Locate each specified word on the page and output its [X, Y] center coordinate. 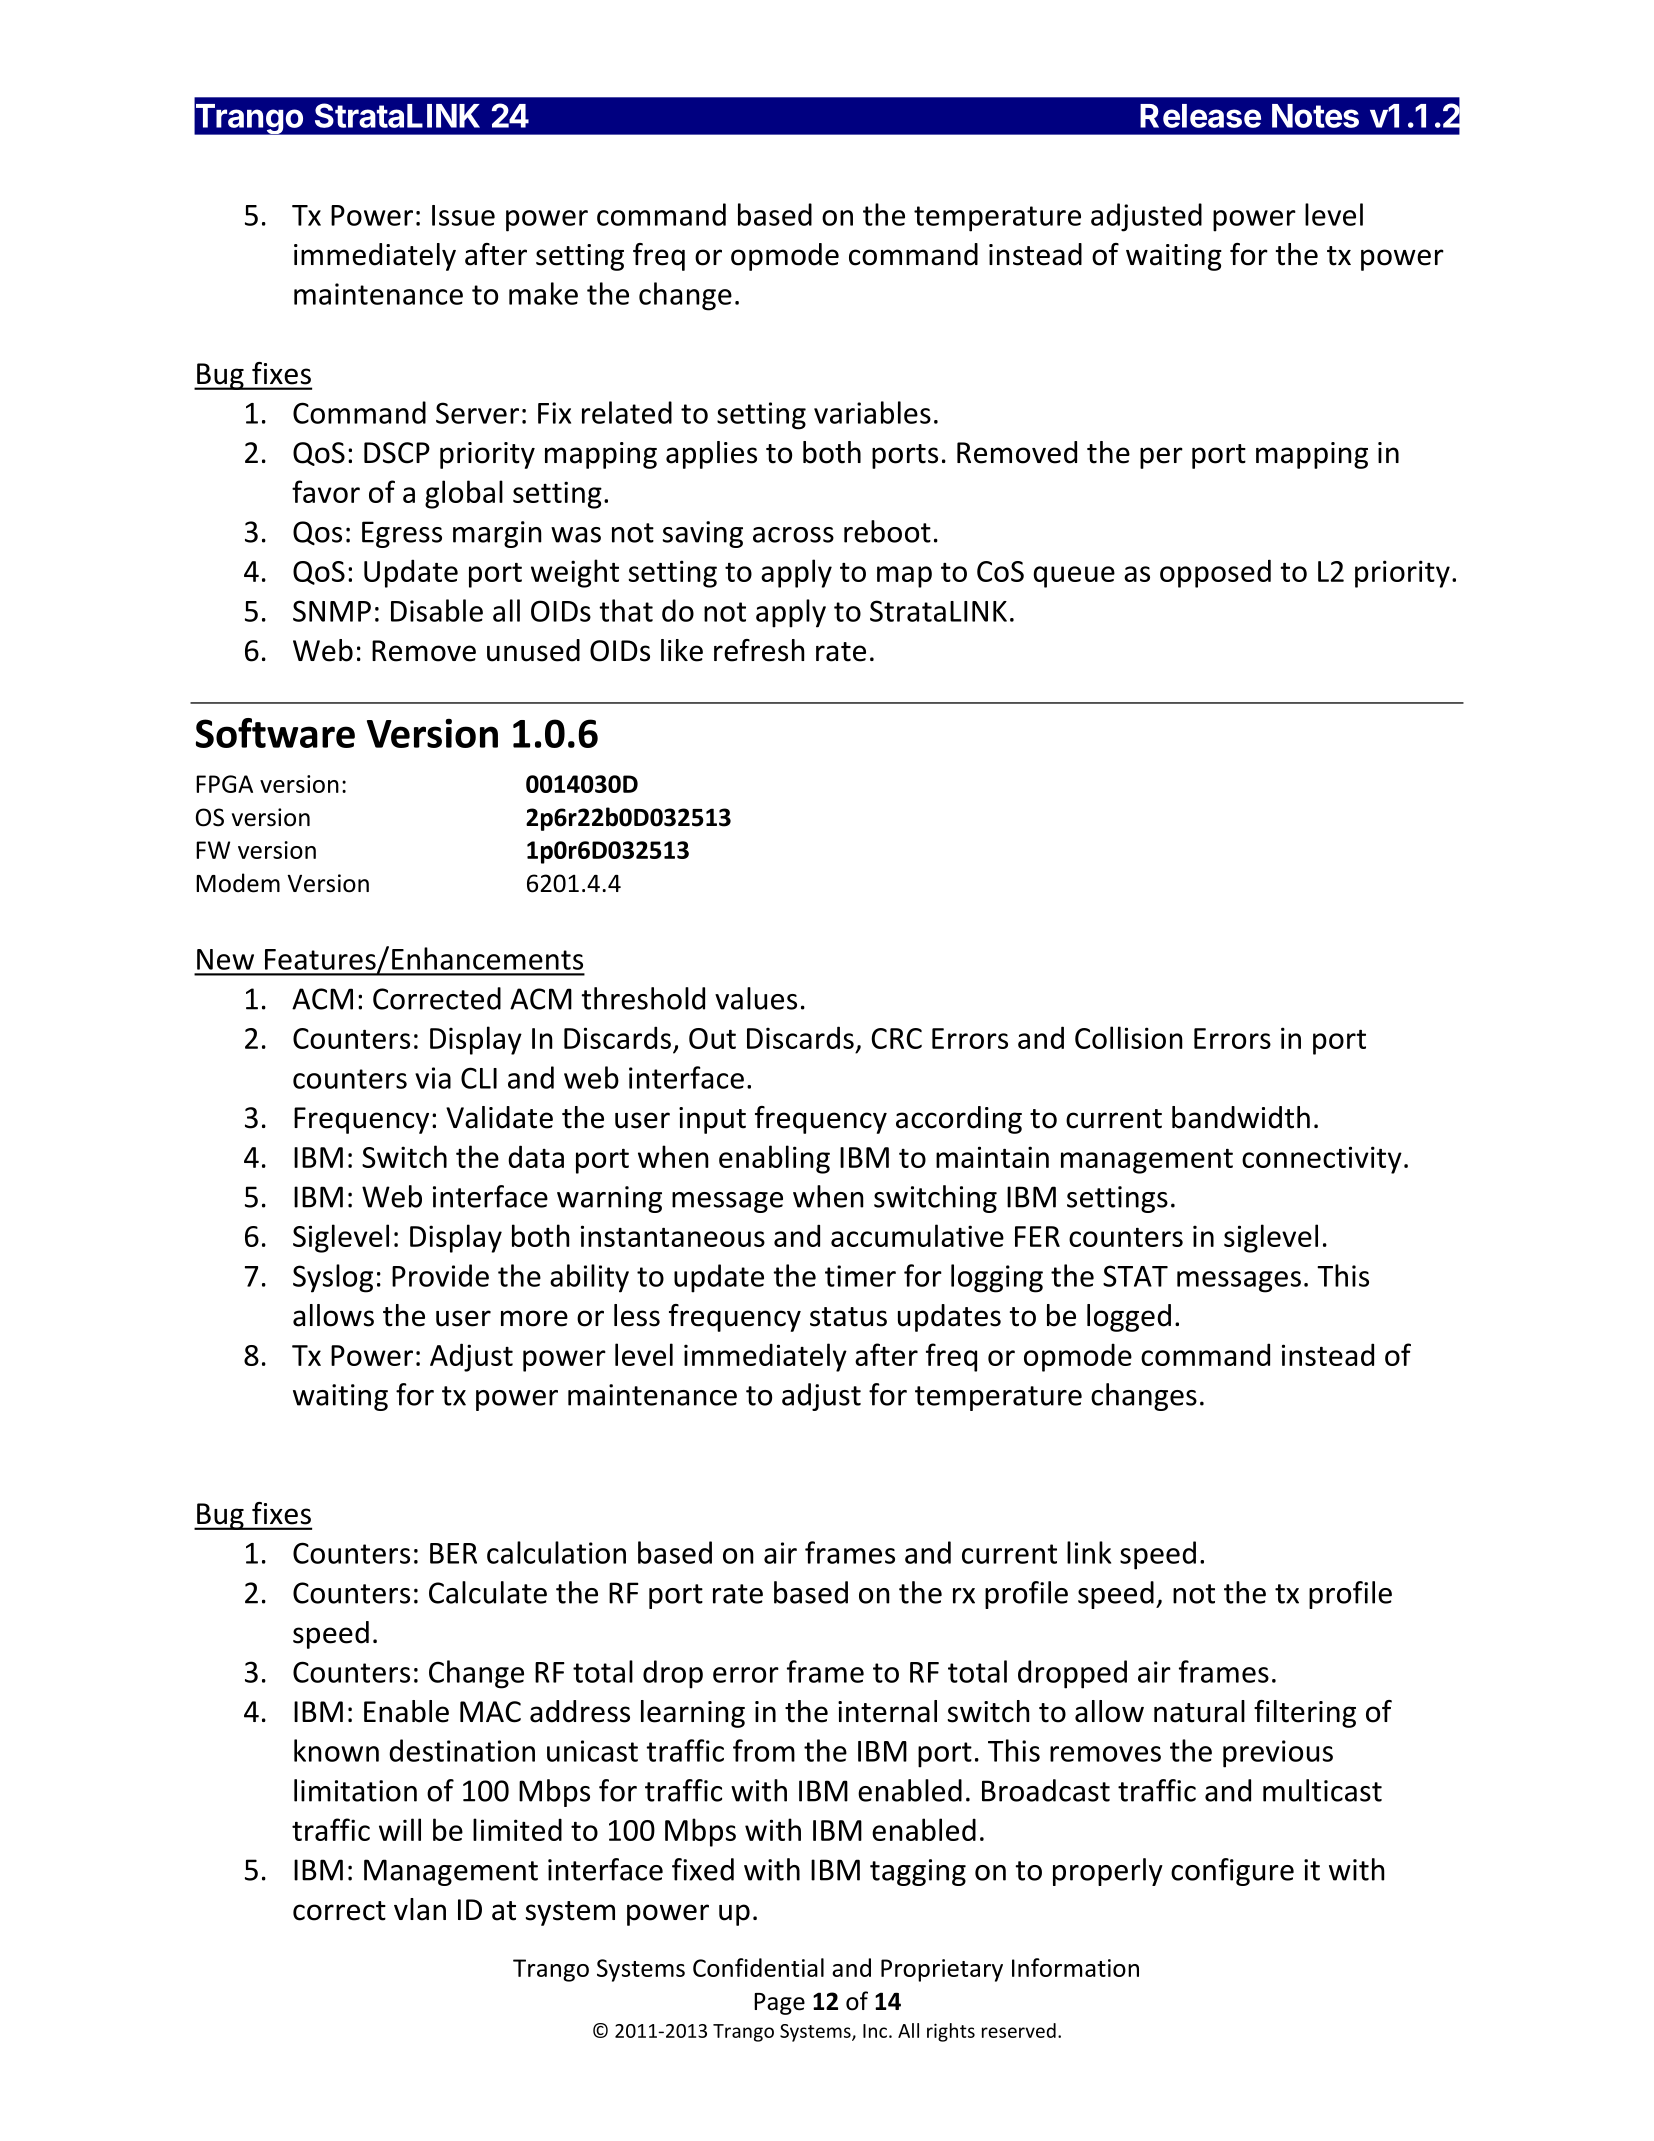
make [543, 293]
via [433, 1078]
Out [712, 1038]
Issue [463, 215]
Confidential [758, 1967]
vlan [420, 1909]
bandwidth [1241, 1117]
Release [1200, 116]
